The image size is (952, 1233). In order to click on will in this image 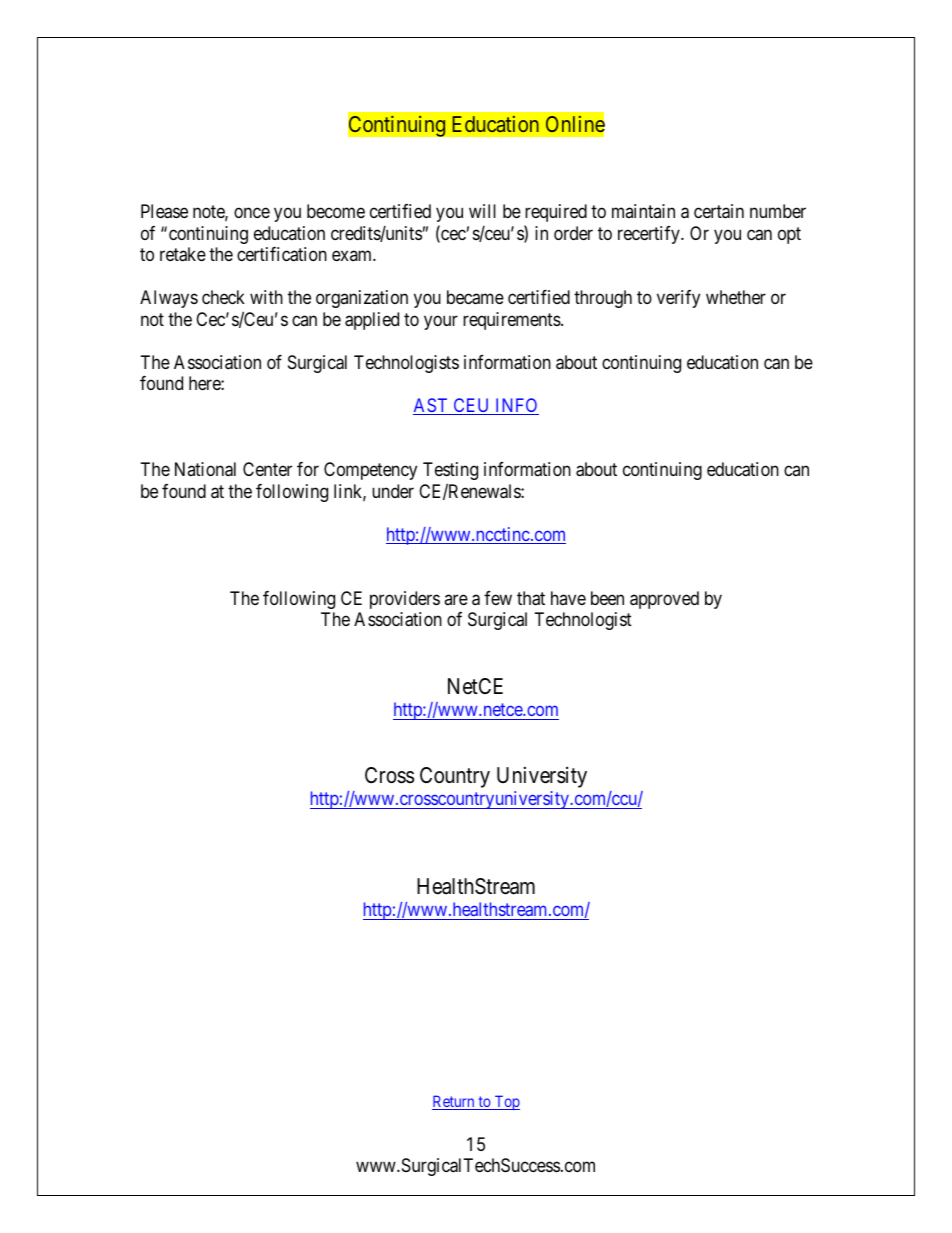, I will do `click(482, 211)`.
